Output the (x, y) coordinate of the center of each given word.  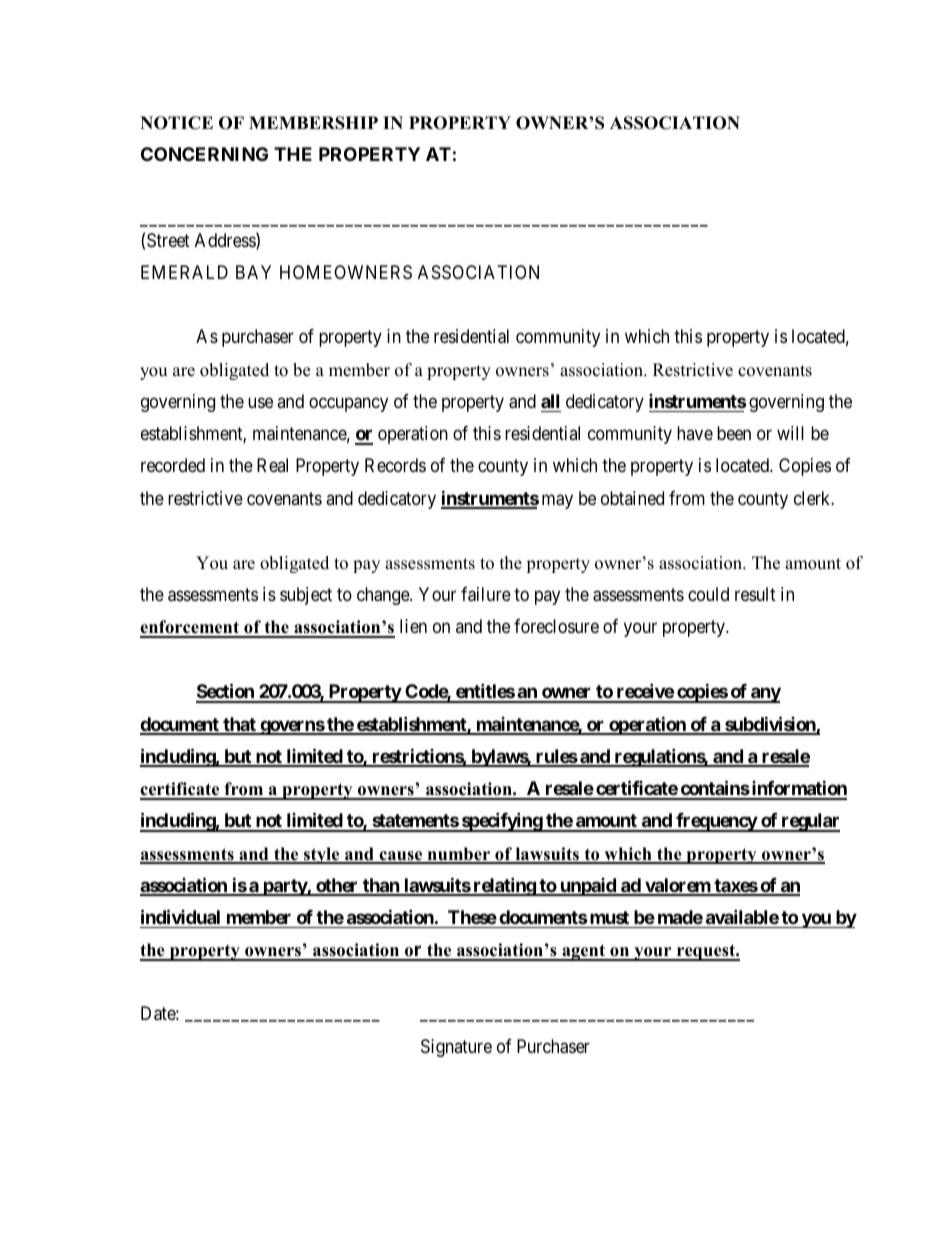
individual (180, 916)
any (765, 695)
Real (272, 465)
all (550, 401)
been (734, 433)
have (695, 433)
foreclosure (556, 626)
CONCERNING (204, 154)
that (239, 725)
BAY (253, 272)
